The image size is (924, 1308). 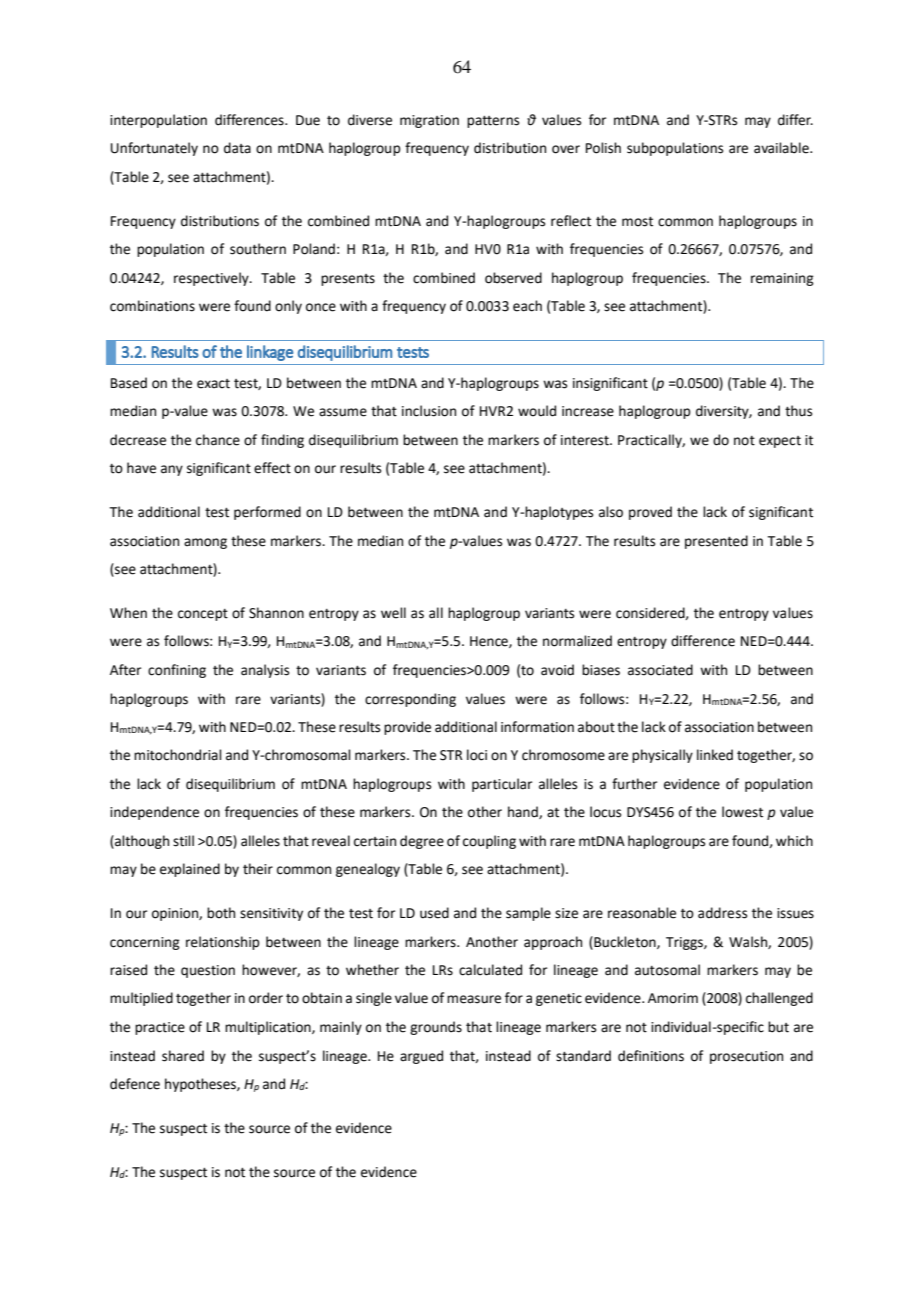 I want to click on patterns, so click(x=493, y=122).
